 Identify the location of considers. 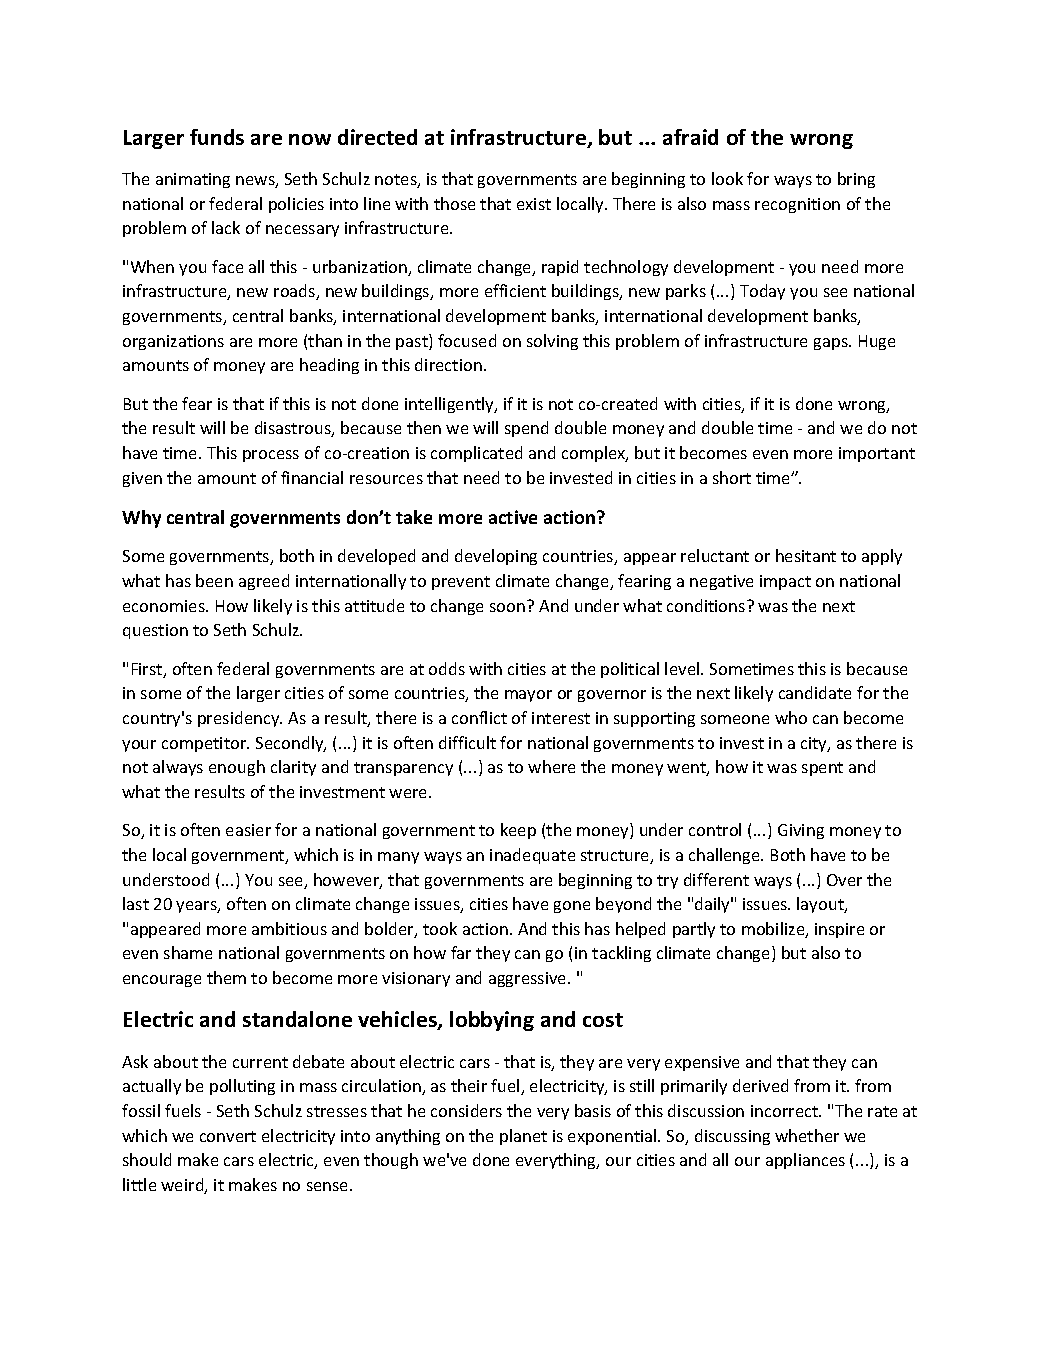
(466, 1110).
